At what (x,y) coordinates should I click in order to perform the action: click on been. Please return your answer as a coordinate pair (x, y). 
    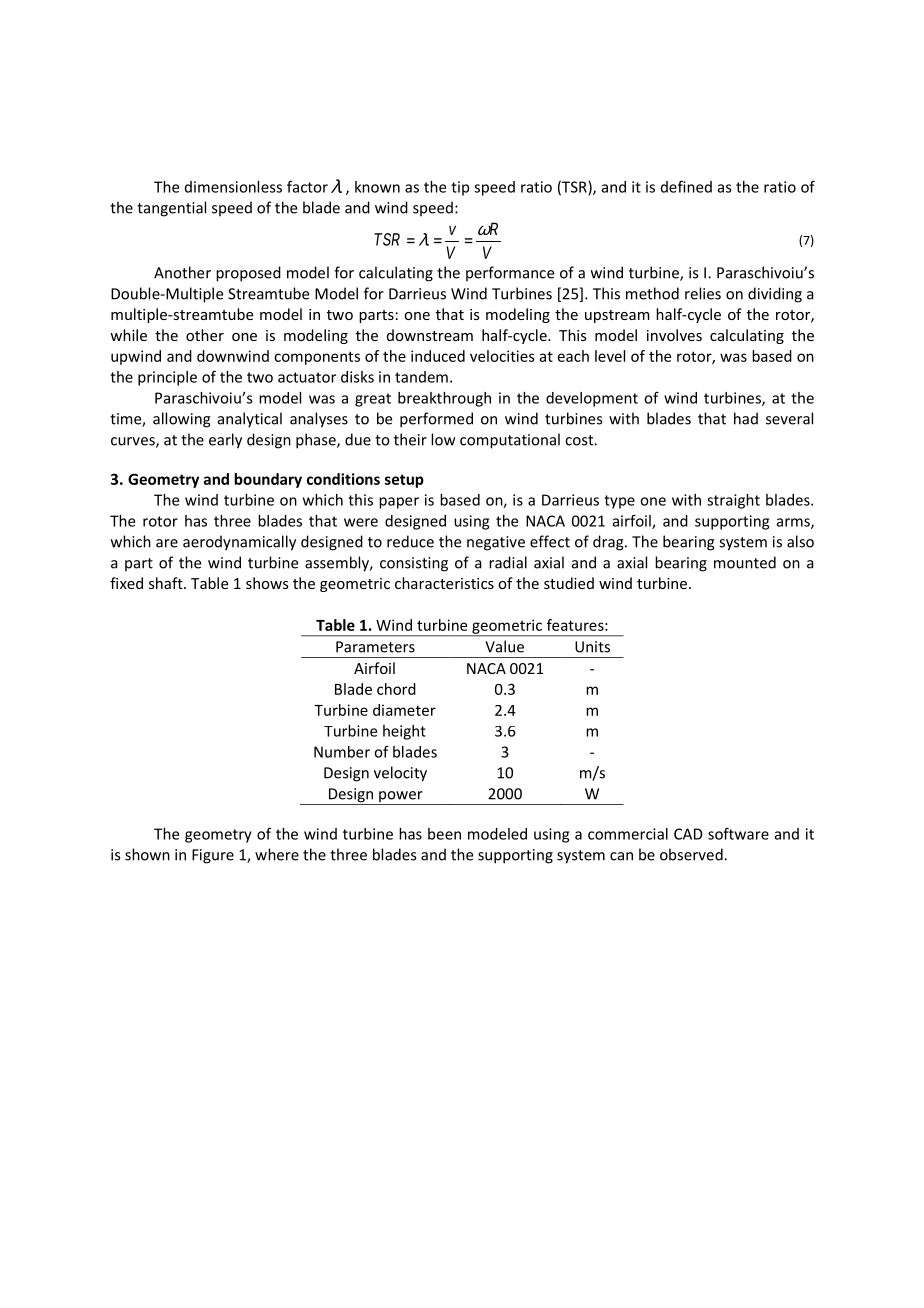
    Looking at the image, I should click on (444, 834).
